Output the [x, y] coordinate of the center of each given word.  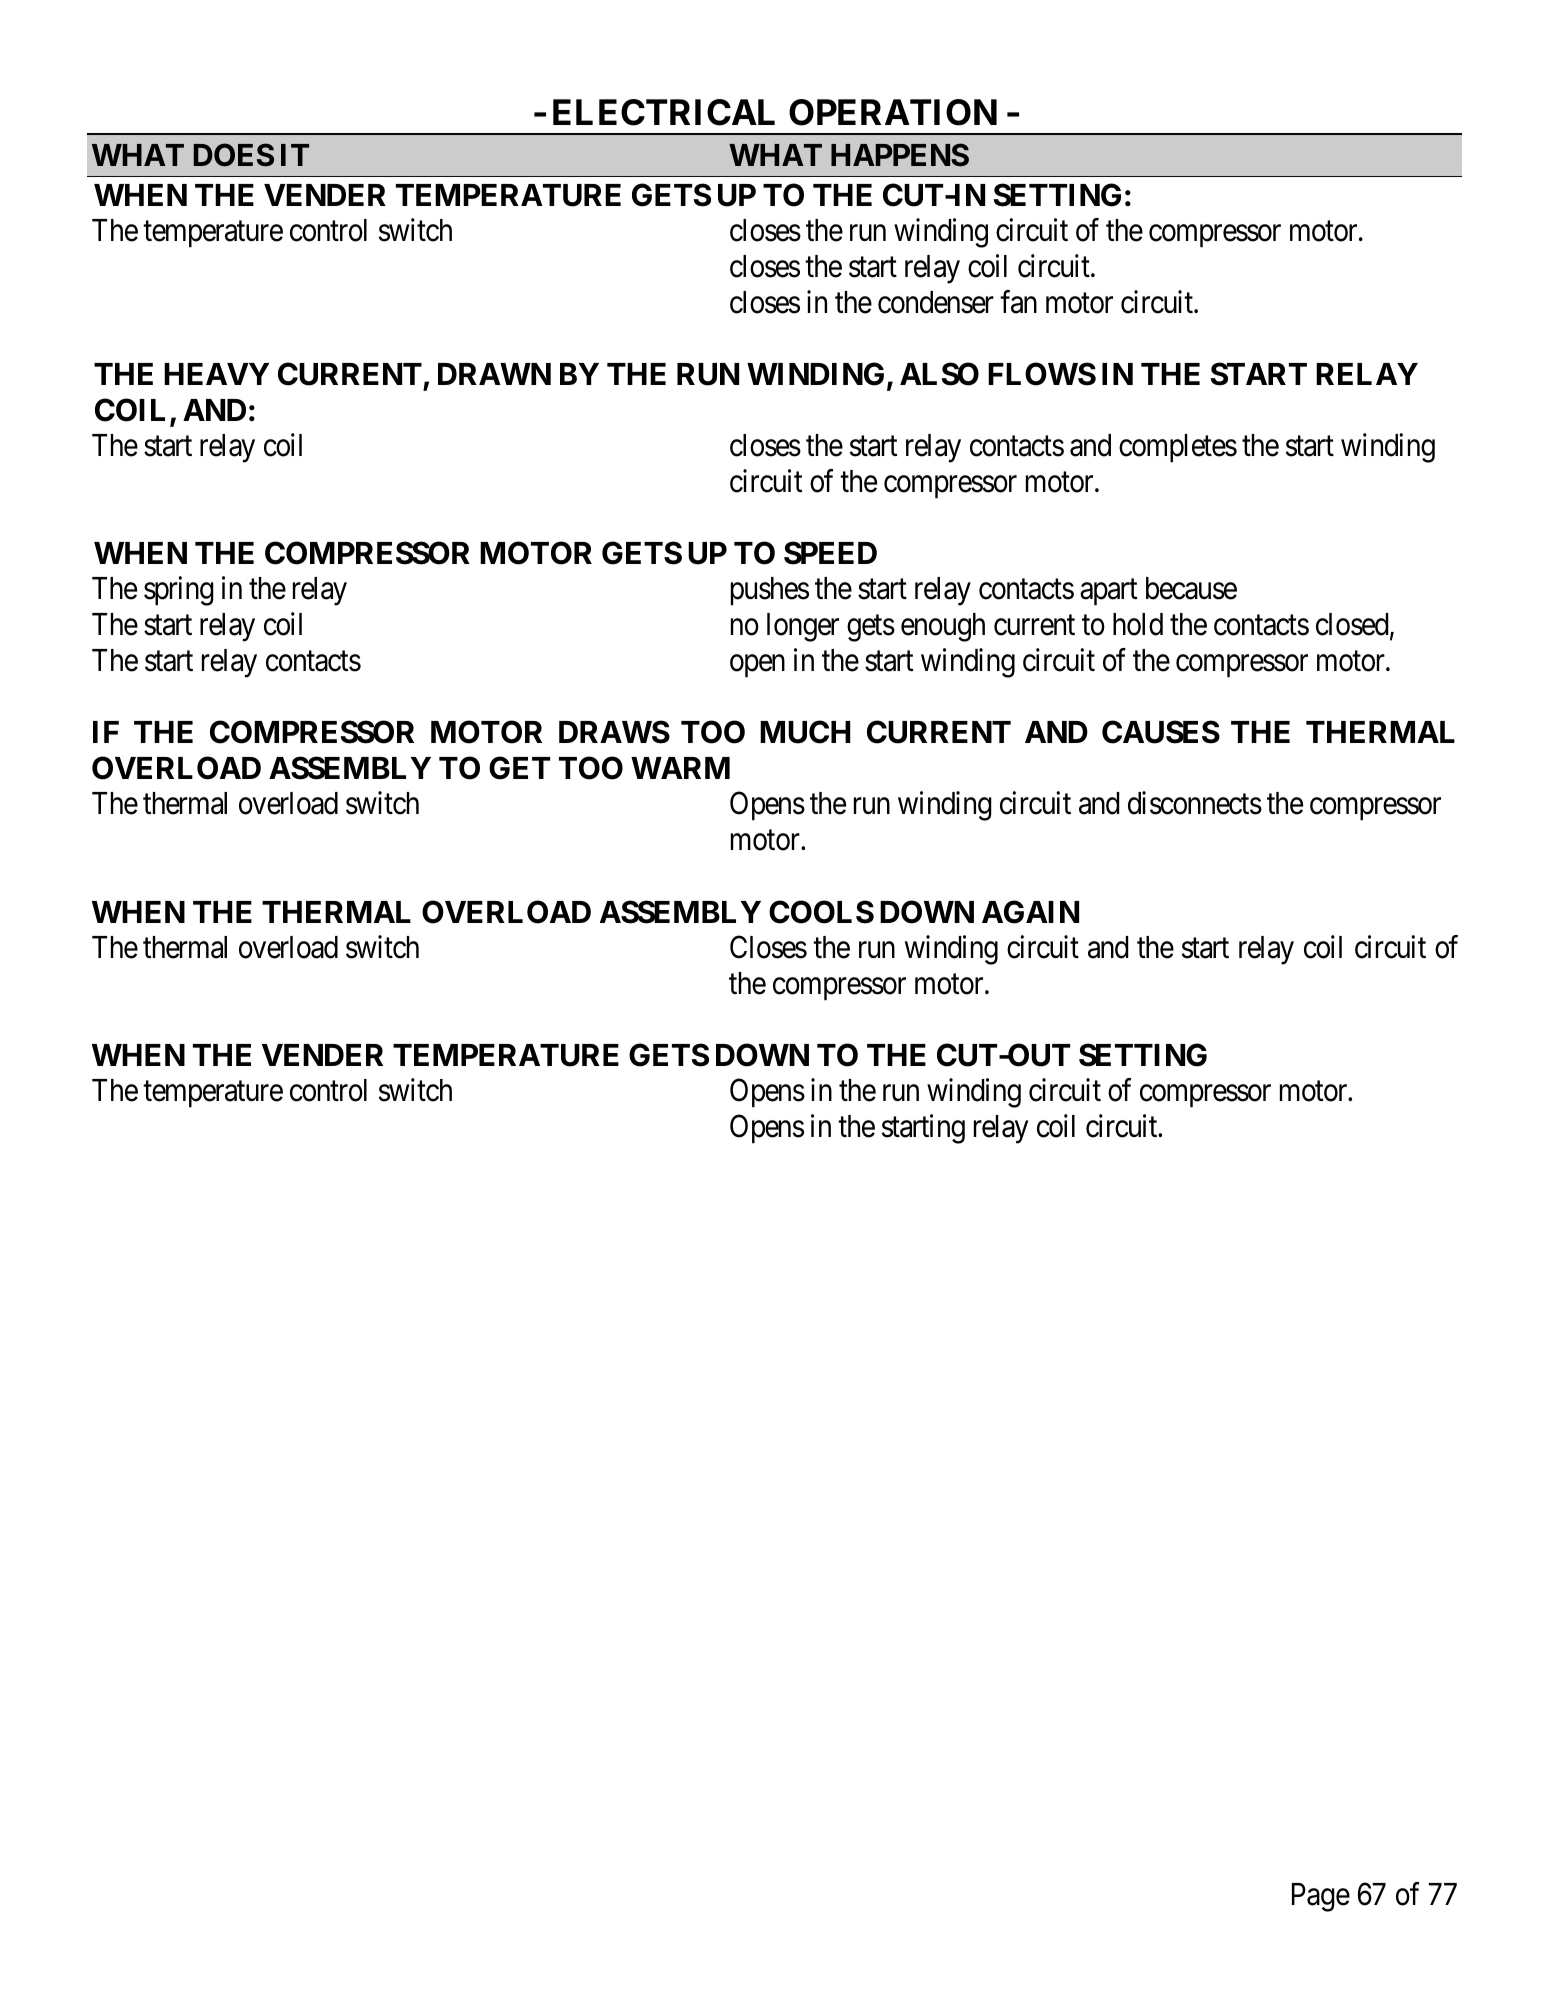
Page [1321, 1897]
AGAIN [1030, 912]
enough [943, 627]
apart [1108, 593]
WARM [680, 768]
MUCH [805, 732]
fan [1018, 302]
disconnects [1195, 803]
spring [179, 591]
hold [1138, 624]
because [1191, 588]
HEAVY [216, 374]
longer [803, 627]
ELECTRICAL [664, 112]
